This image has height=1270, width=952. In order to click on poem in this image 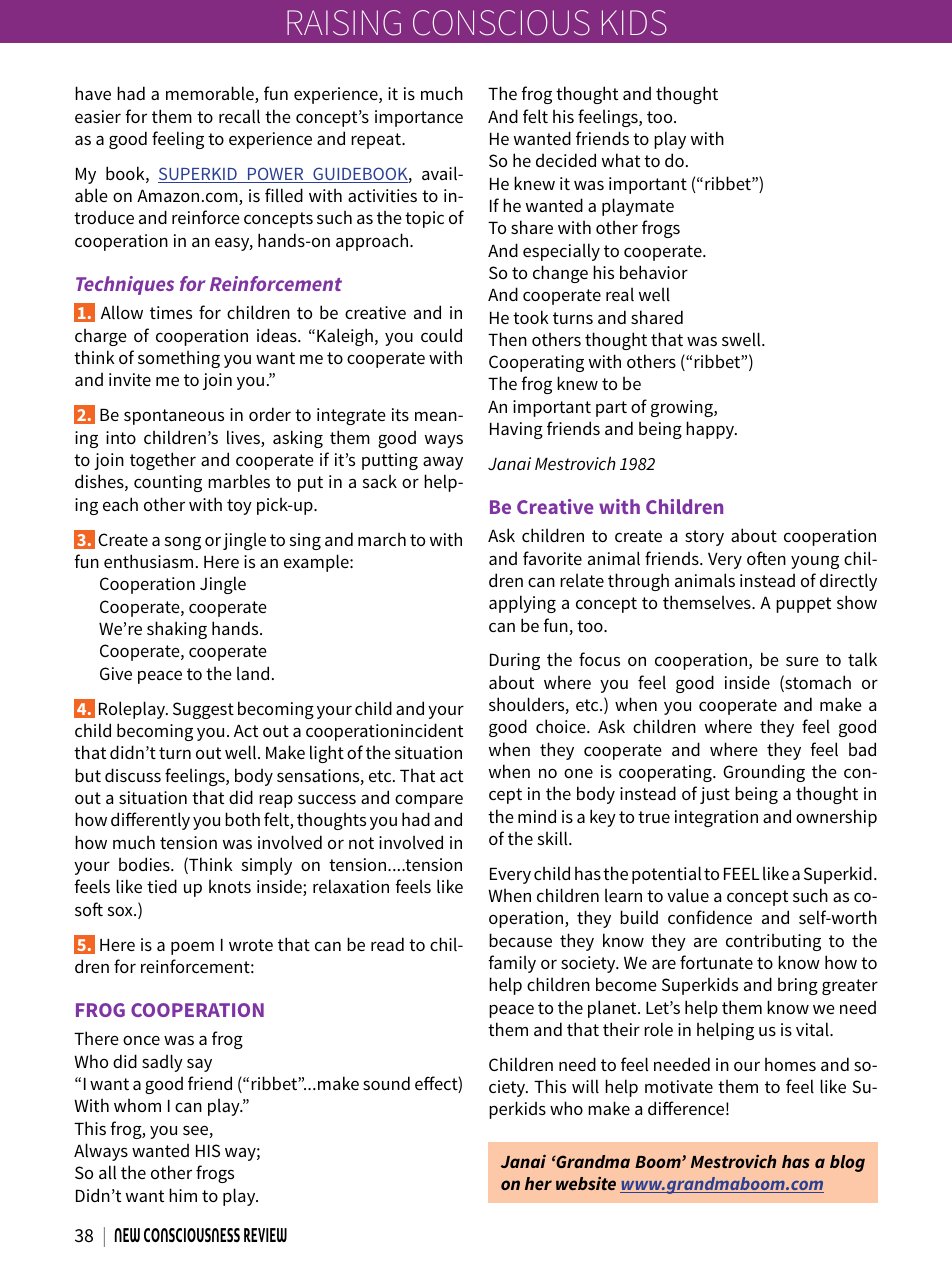, I will do `click(192, 948)`.
